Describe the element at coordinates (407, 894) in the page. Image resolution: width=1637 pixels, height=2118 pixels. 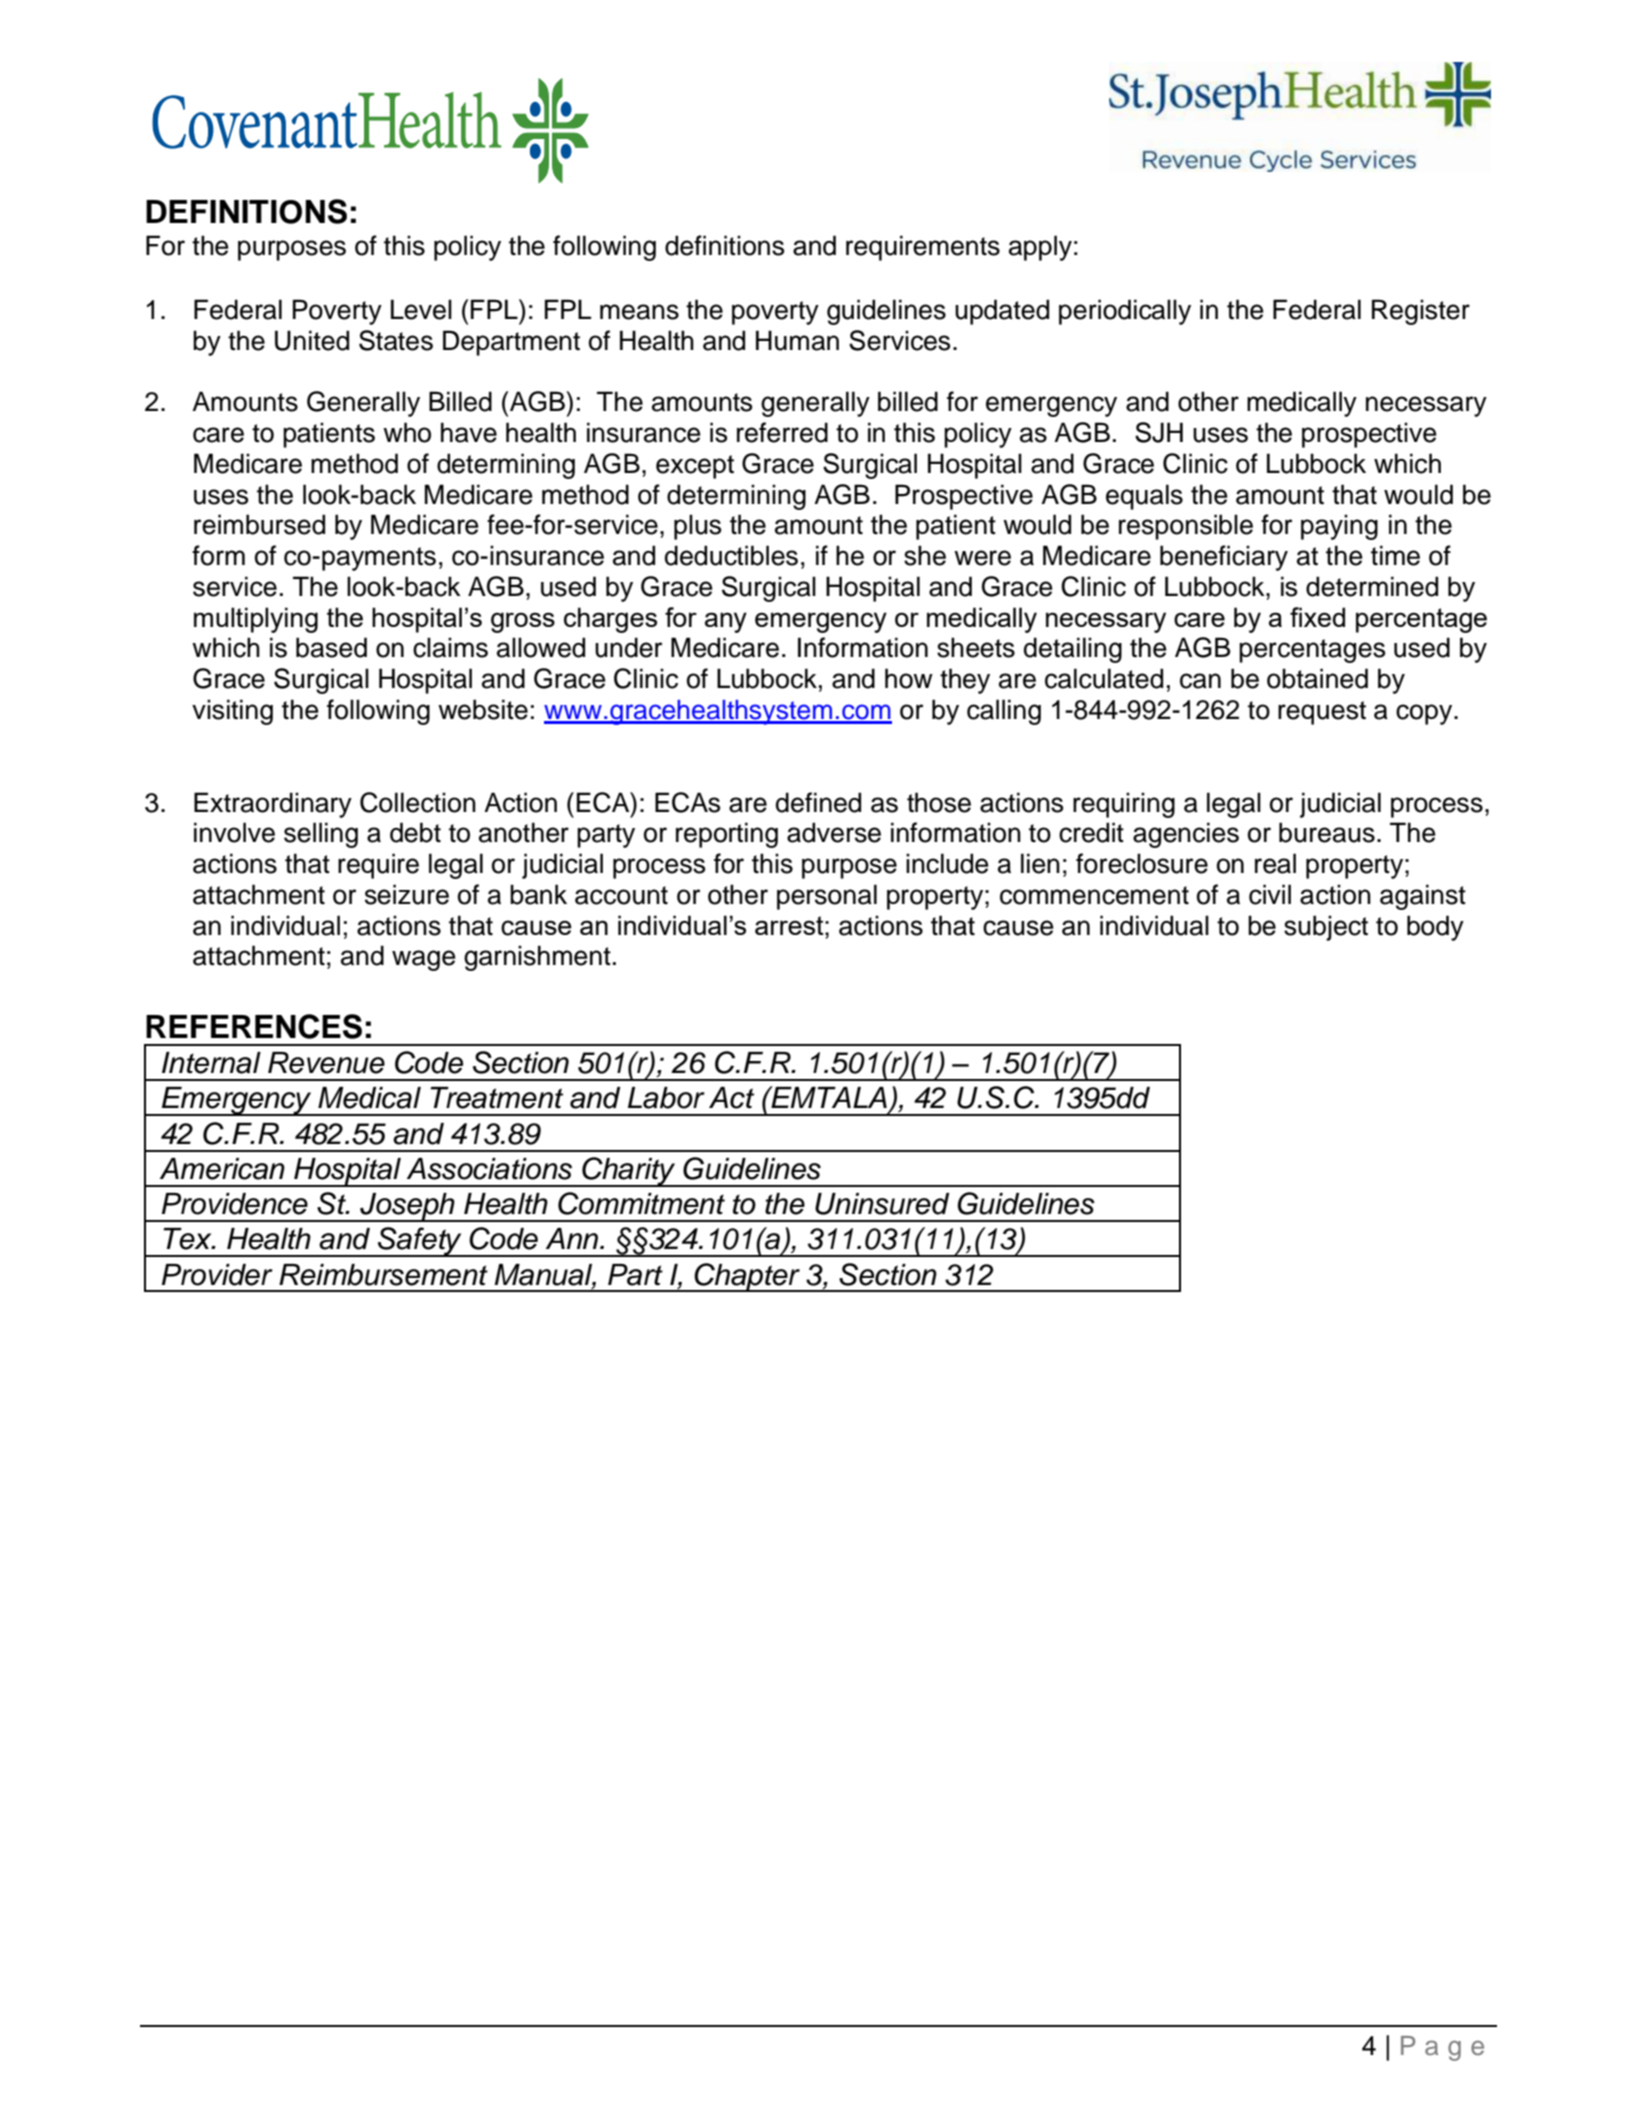
I see `seizure` at that location.
